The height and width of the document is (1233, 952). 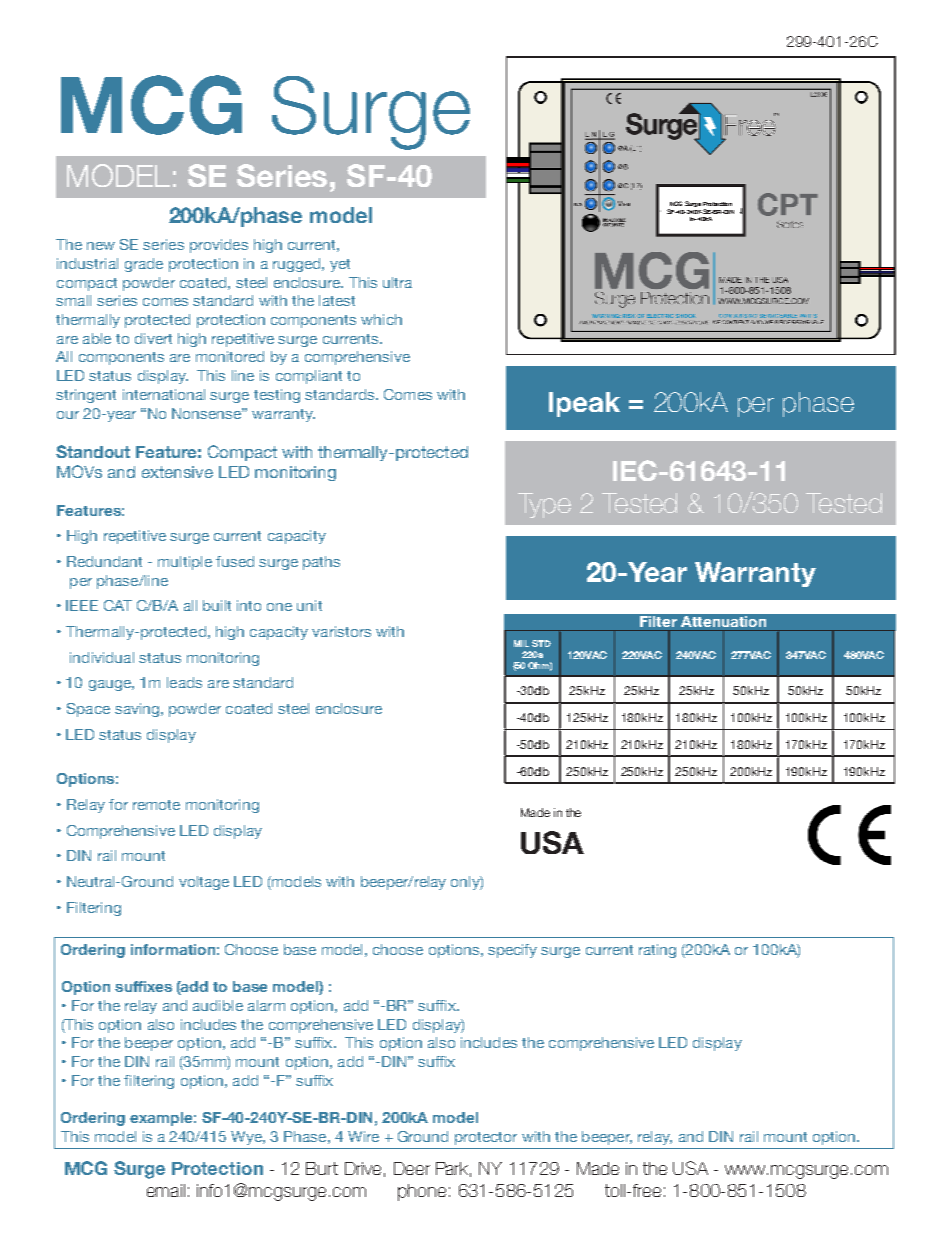 What do you see at coordinates (321, 563) in the document?
I see `paths` at bounding box center [321, 563].
